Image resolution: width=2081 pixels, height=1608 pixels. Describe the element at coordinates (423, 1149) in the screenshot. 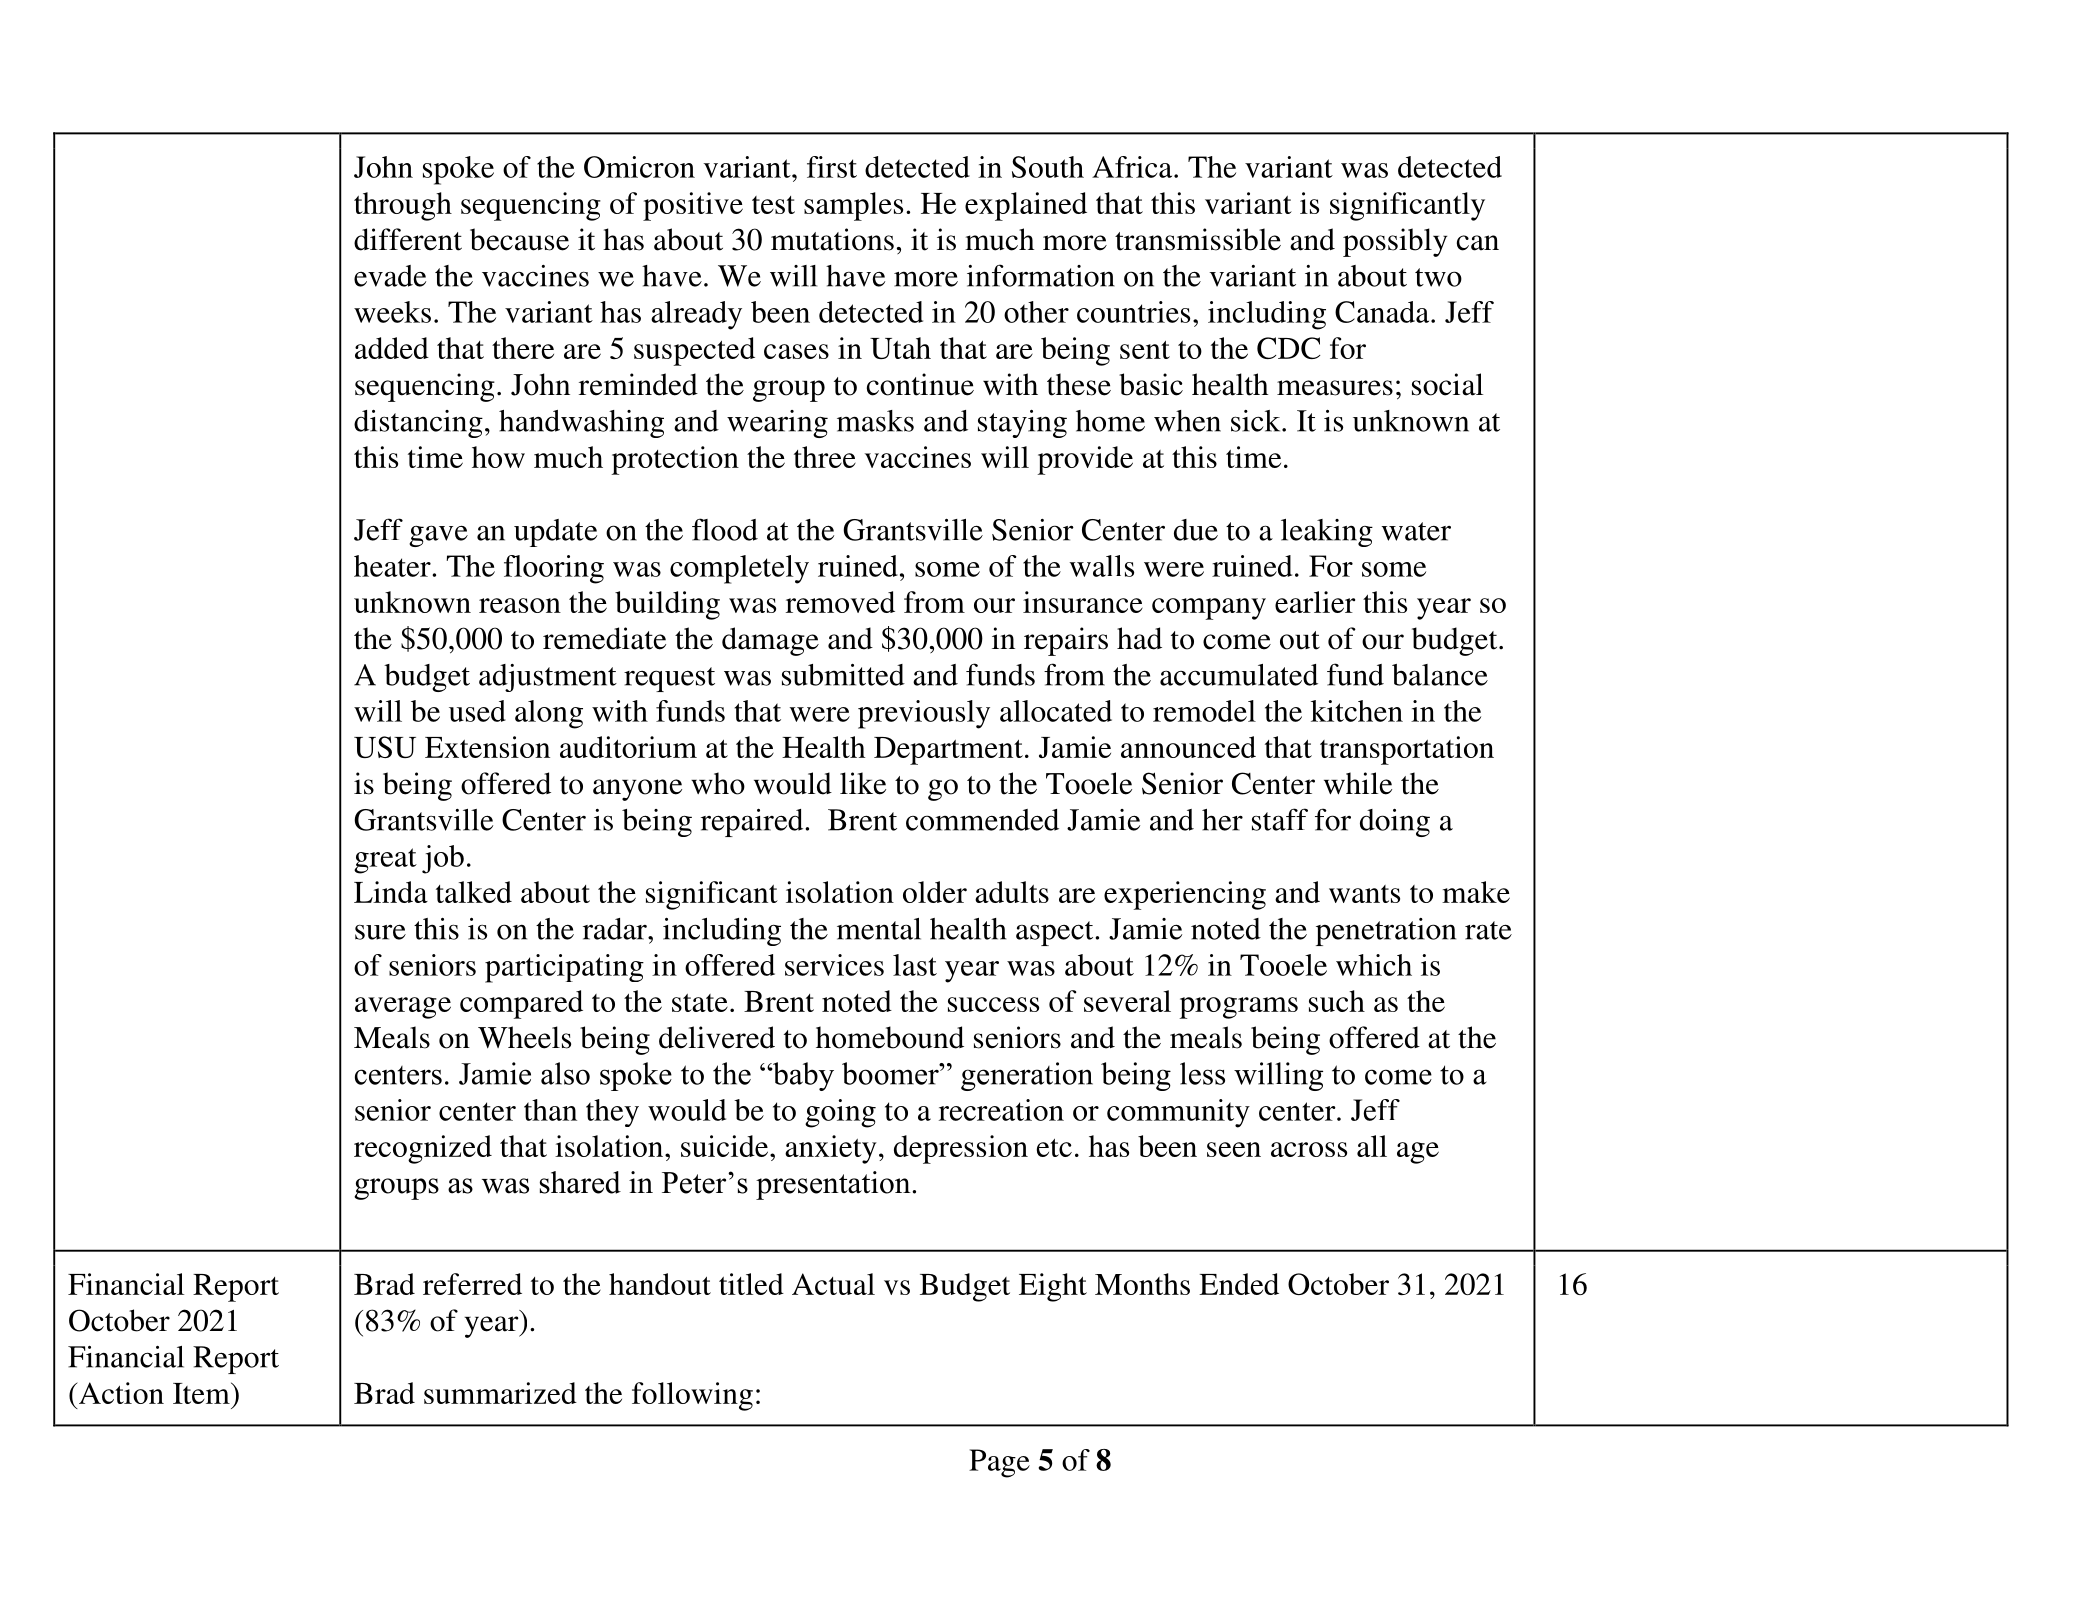

I see `recognized` at that location.
